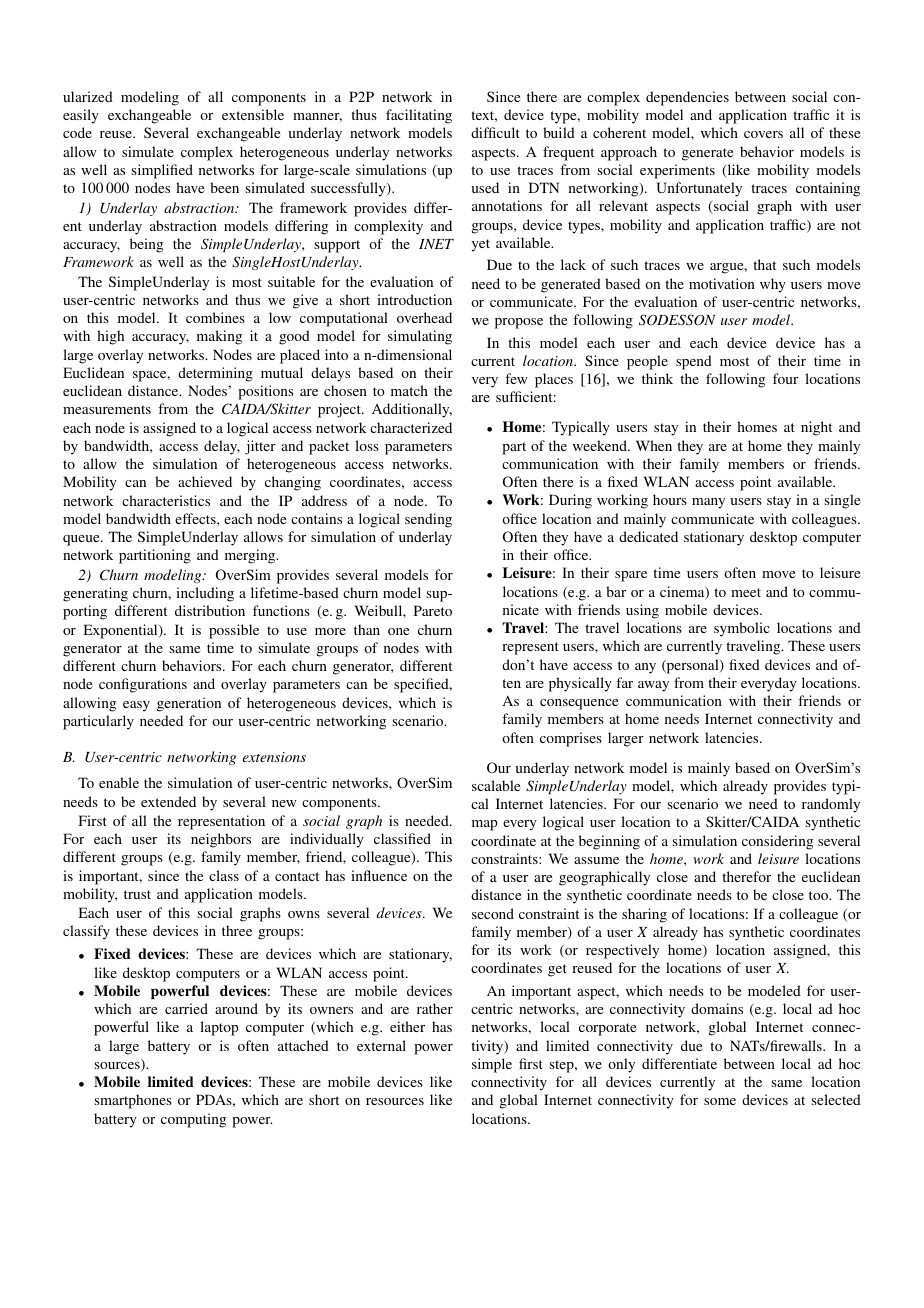 The width and height of the image is (924, 1308). What do you see at coordinates (162, 171) in the image?
I see `simplified` at bounding box center [162, 171].
